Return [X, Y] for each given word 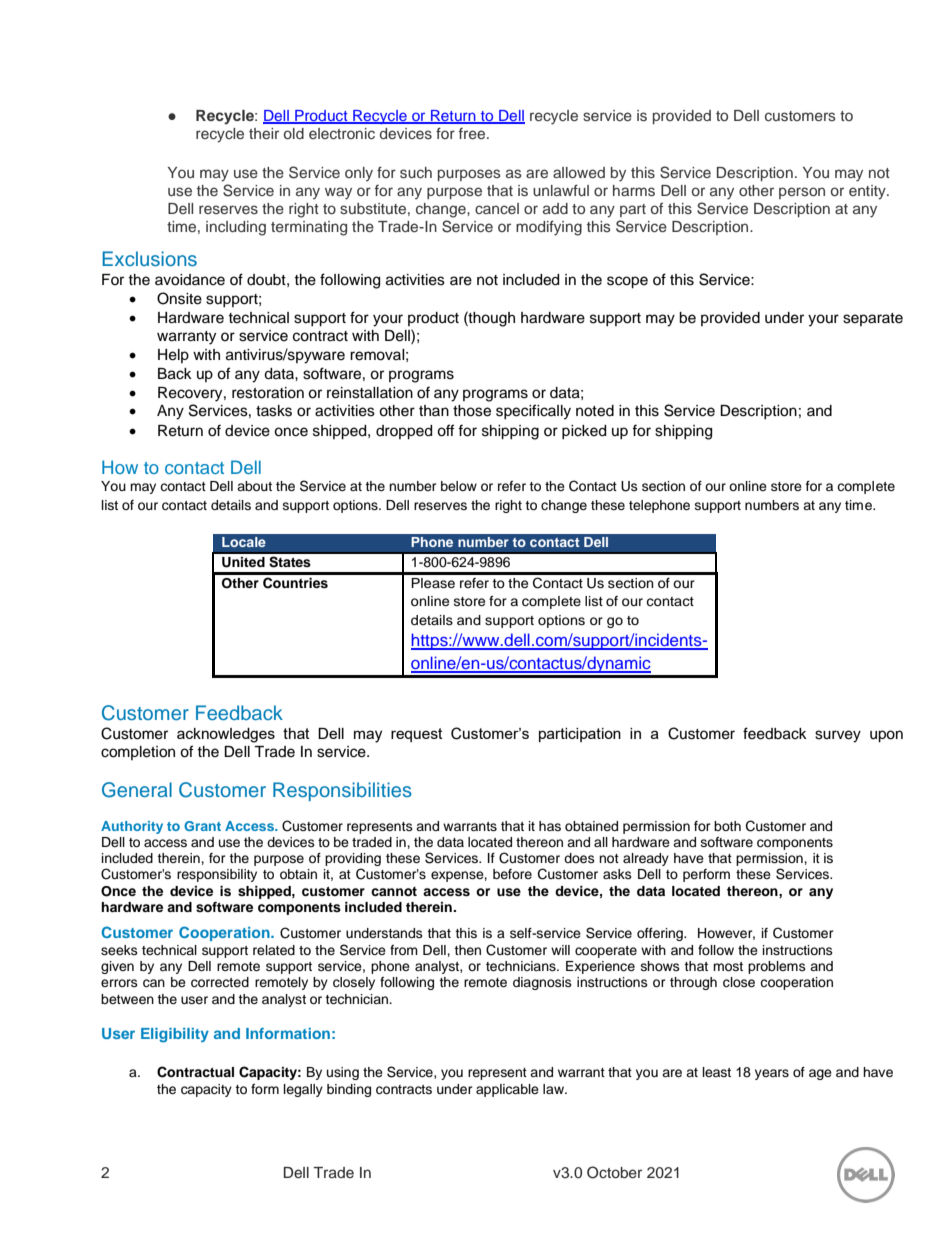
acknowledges [226, 735]
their [264, 133]
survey [838, 736]
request [417, 735]
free [473, 133]
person [802, 193]
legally [303, 1090]
